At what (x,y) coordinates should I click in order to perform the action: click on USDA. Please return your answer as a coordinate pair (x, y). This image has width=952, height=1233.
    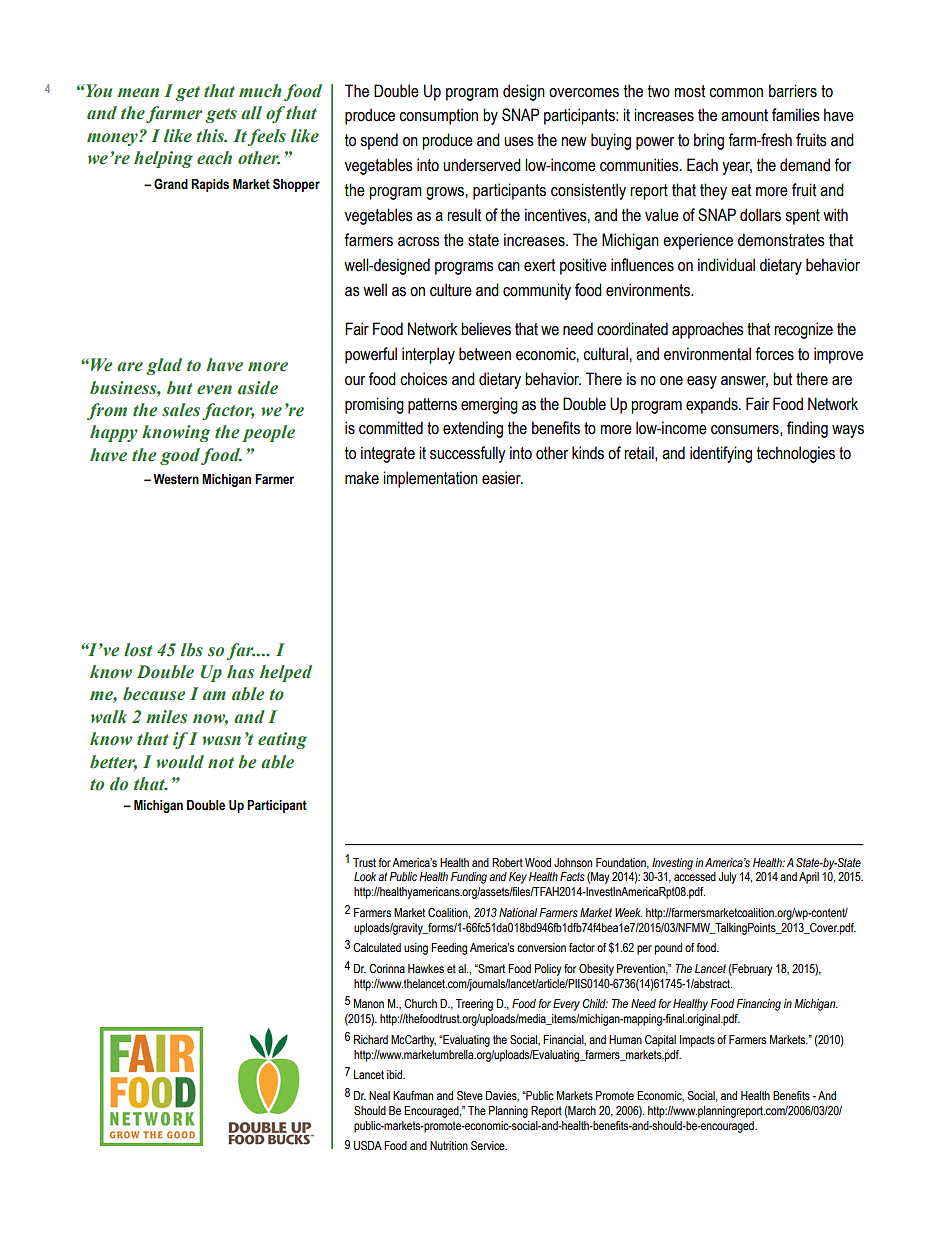
    Looking at the image, I should click on (368, 1145).
